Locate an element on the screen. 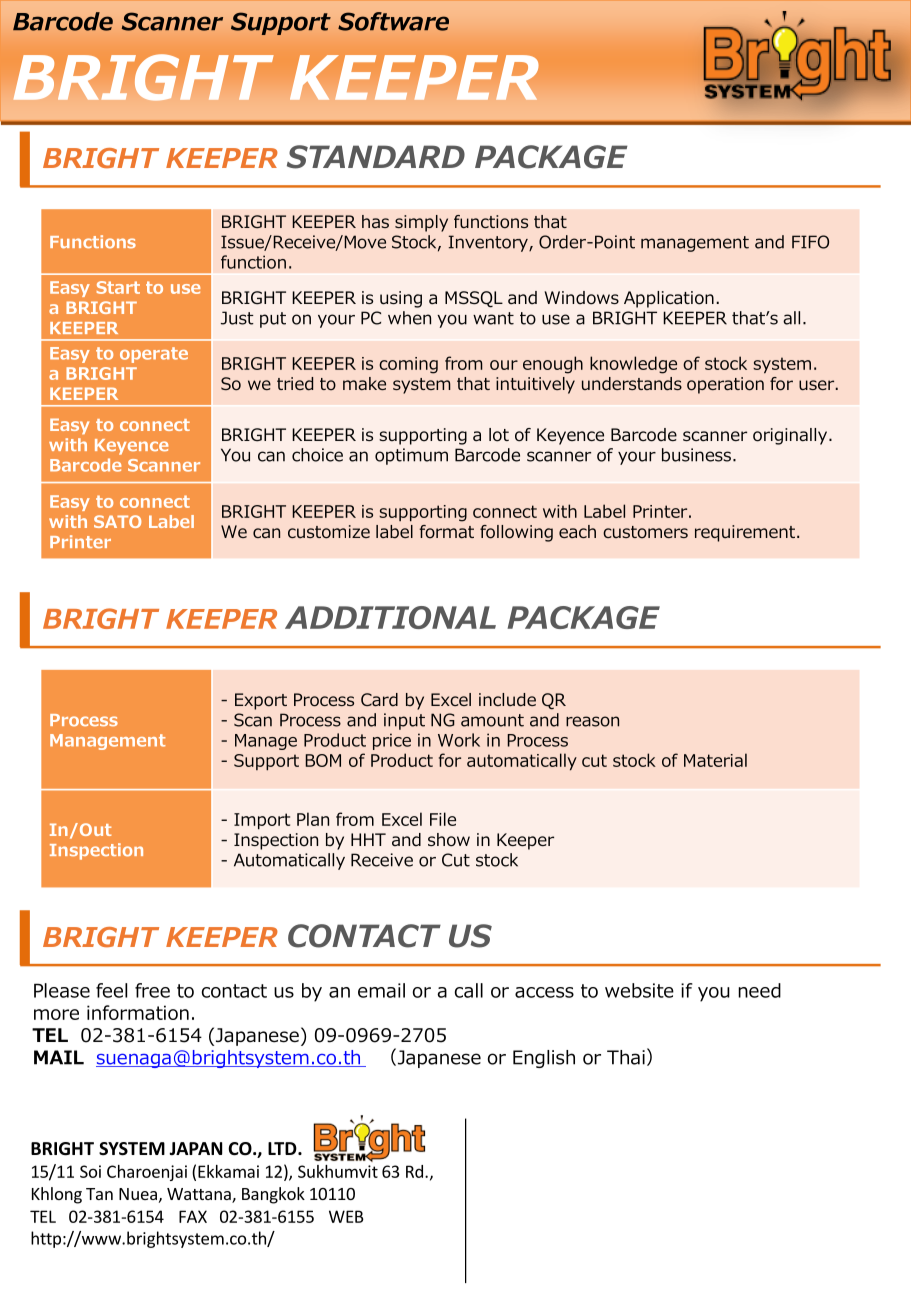 The width and height of the screenshot is (911, 1316). Software is located at coordinates (393, 21).
